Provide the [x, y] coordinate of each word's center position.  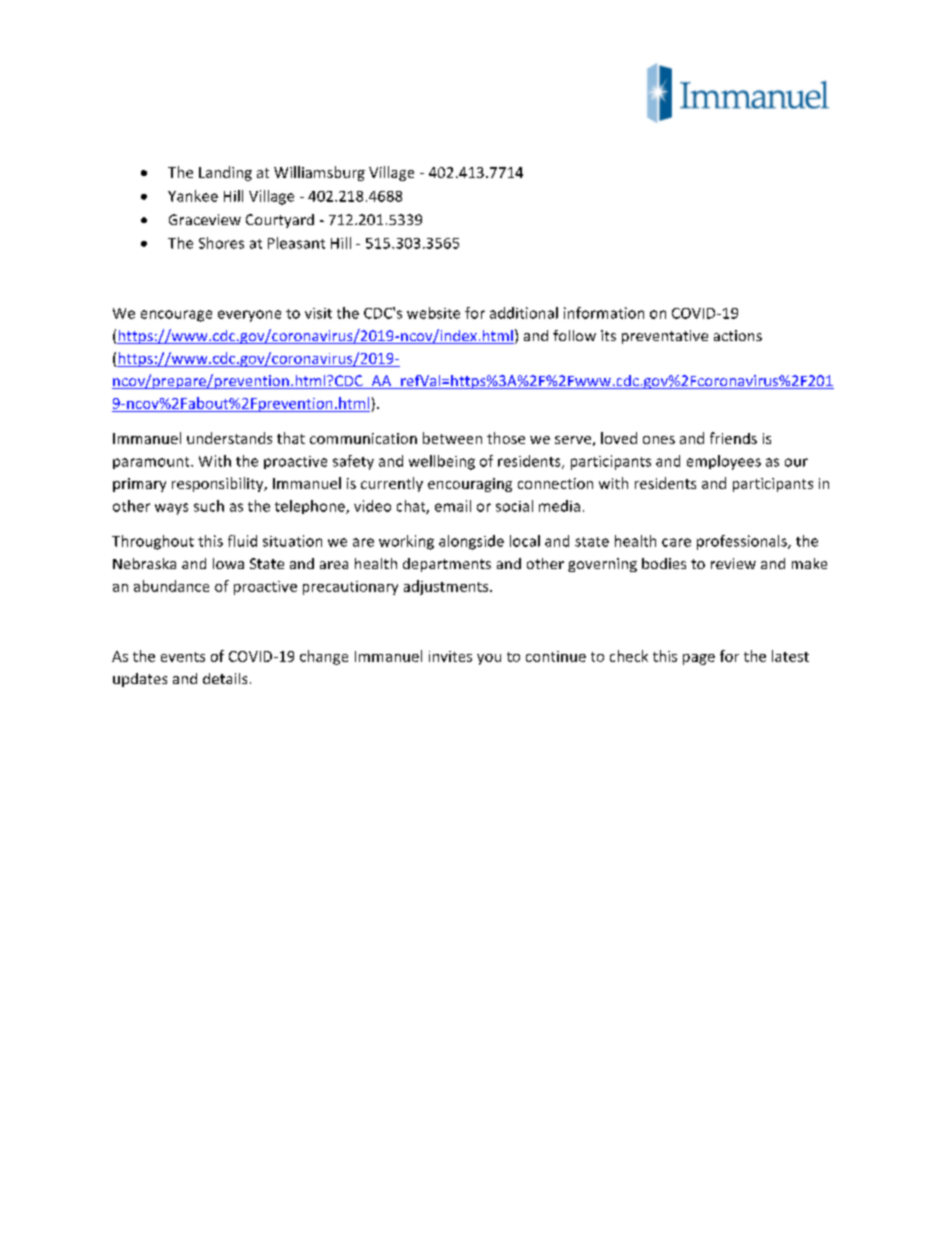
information [604, 313]
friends [733, 438]
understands [229, 438]
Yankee [193, 196]
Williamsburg [319, 173]
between [452, 438]
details [225, 678]
